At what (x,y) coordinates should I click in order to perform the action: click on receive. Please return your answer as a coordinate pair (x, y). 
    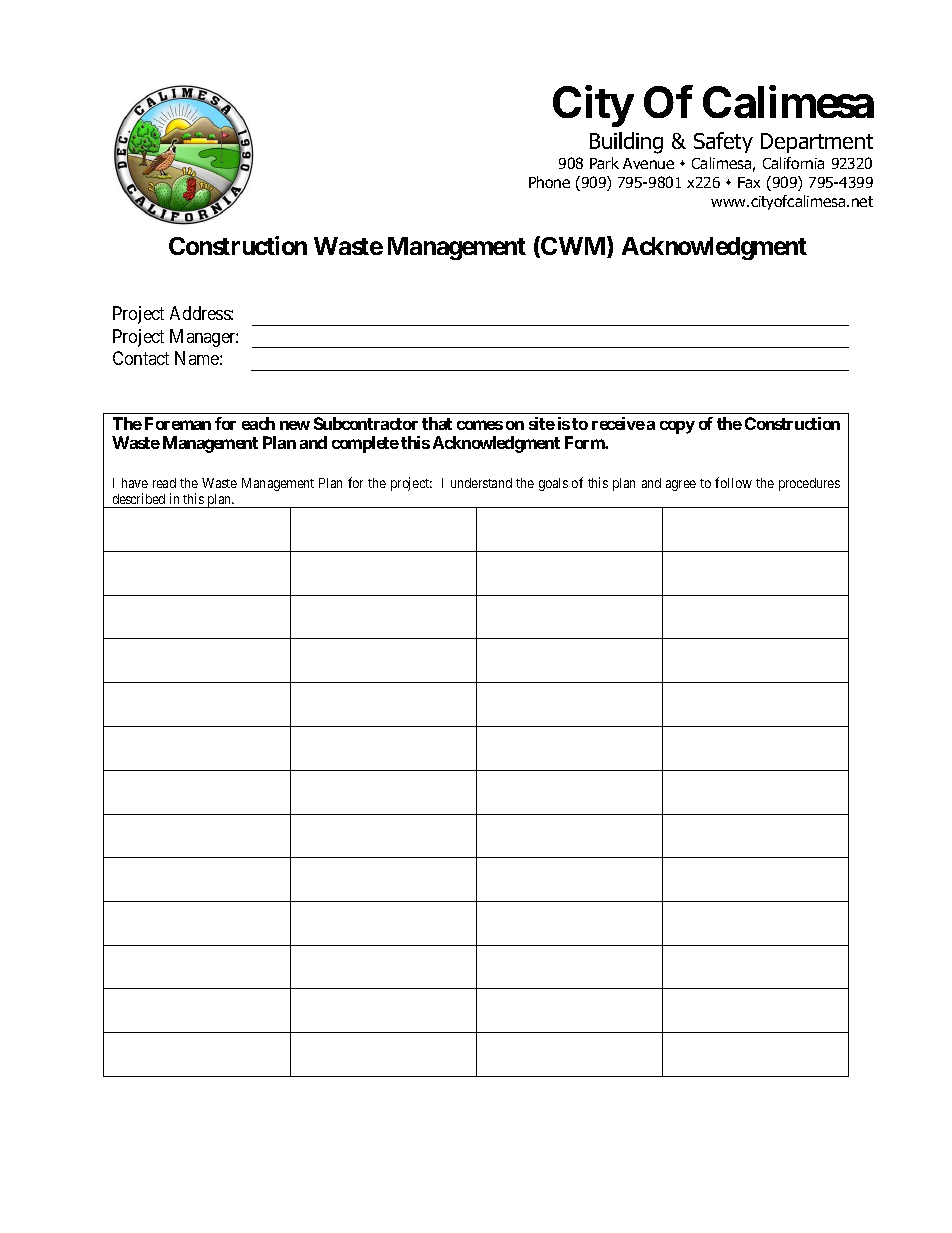
    Looking at the image, I should click on (618, 423).
